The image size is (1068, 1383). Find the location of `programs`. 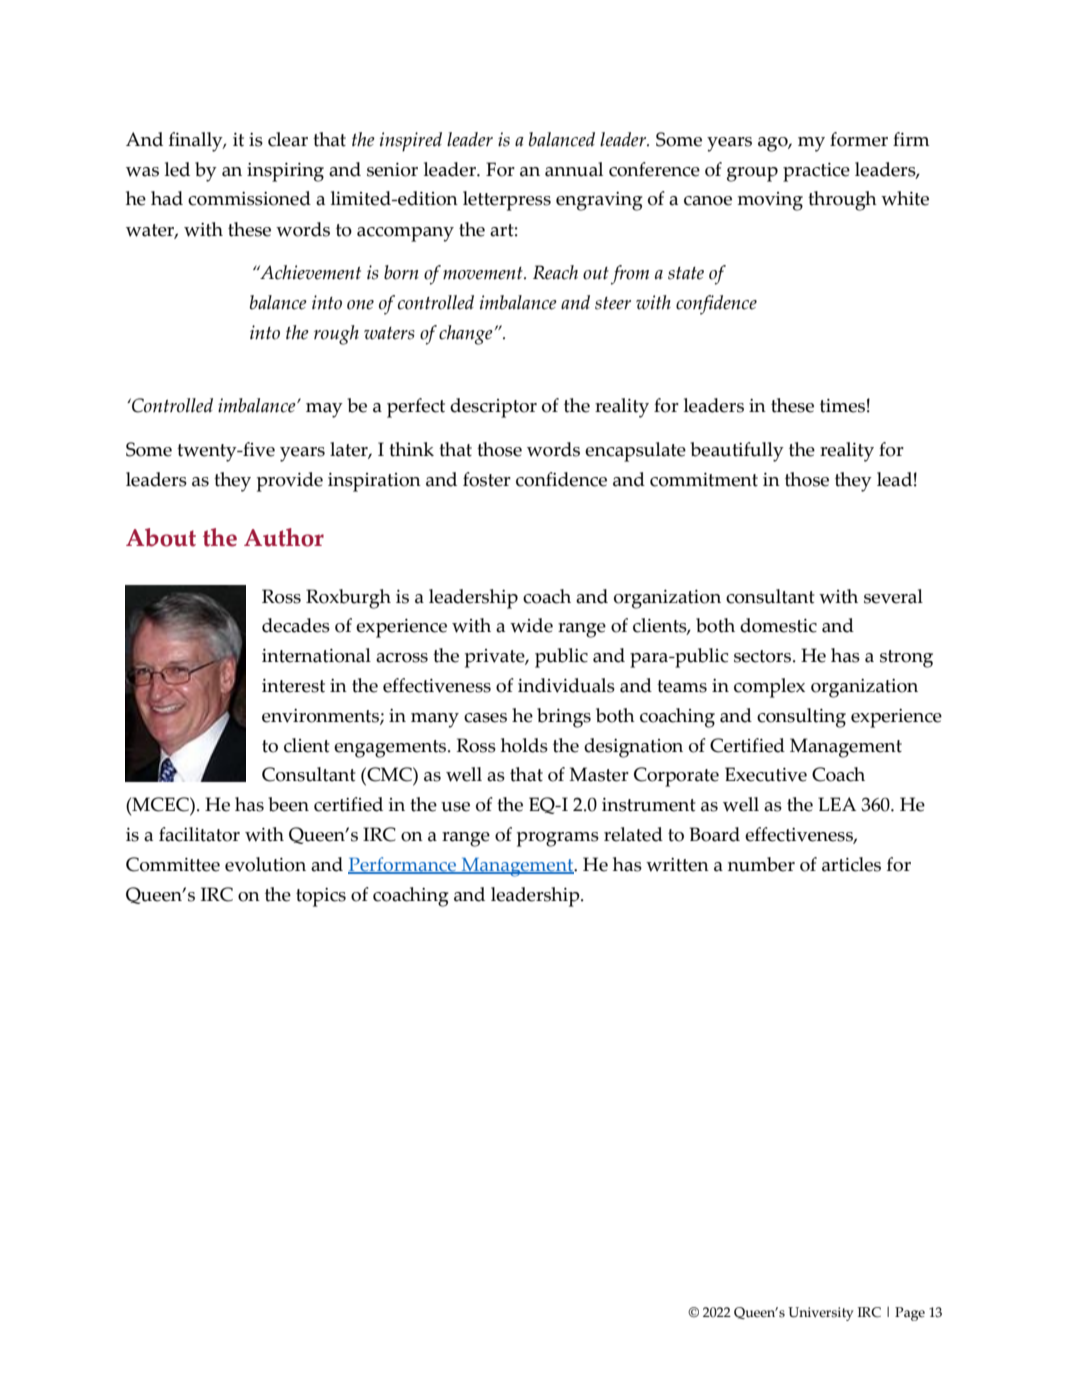

programs is located at coordinates (558, 839).
